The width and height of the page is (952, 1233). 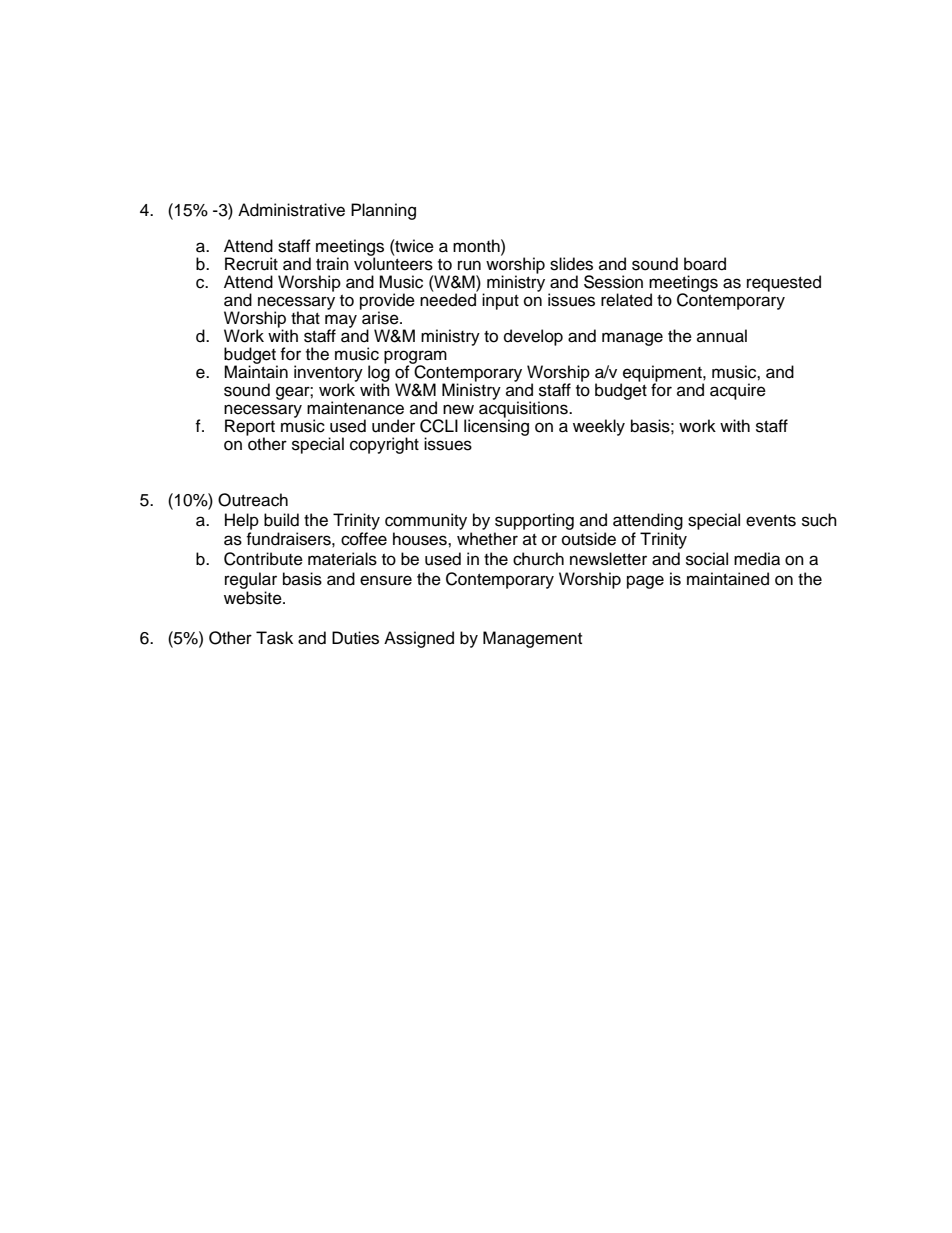 What do you see at coordinates (291, 210) in the page?
I see `Administrative` at bounding box center [291, 210].
